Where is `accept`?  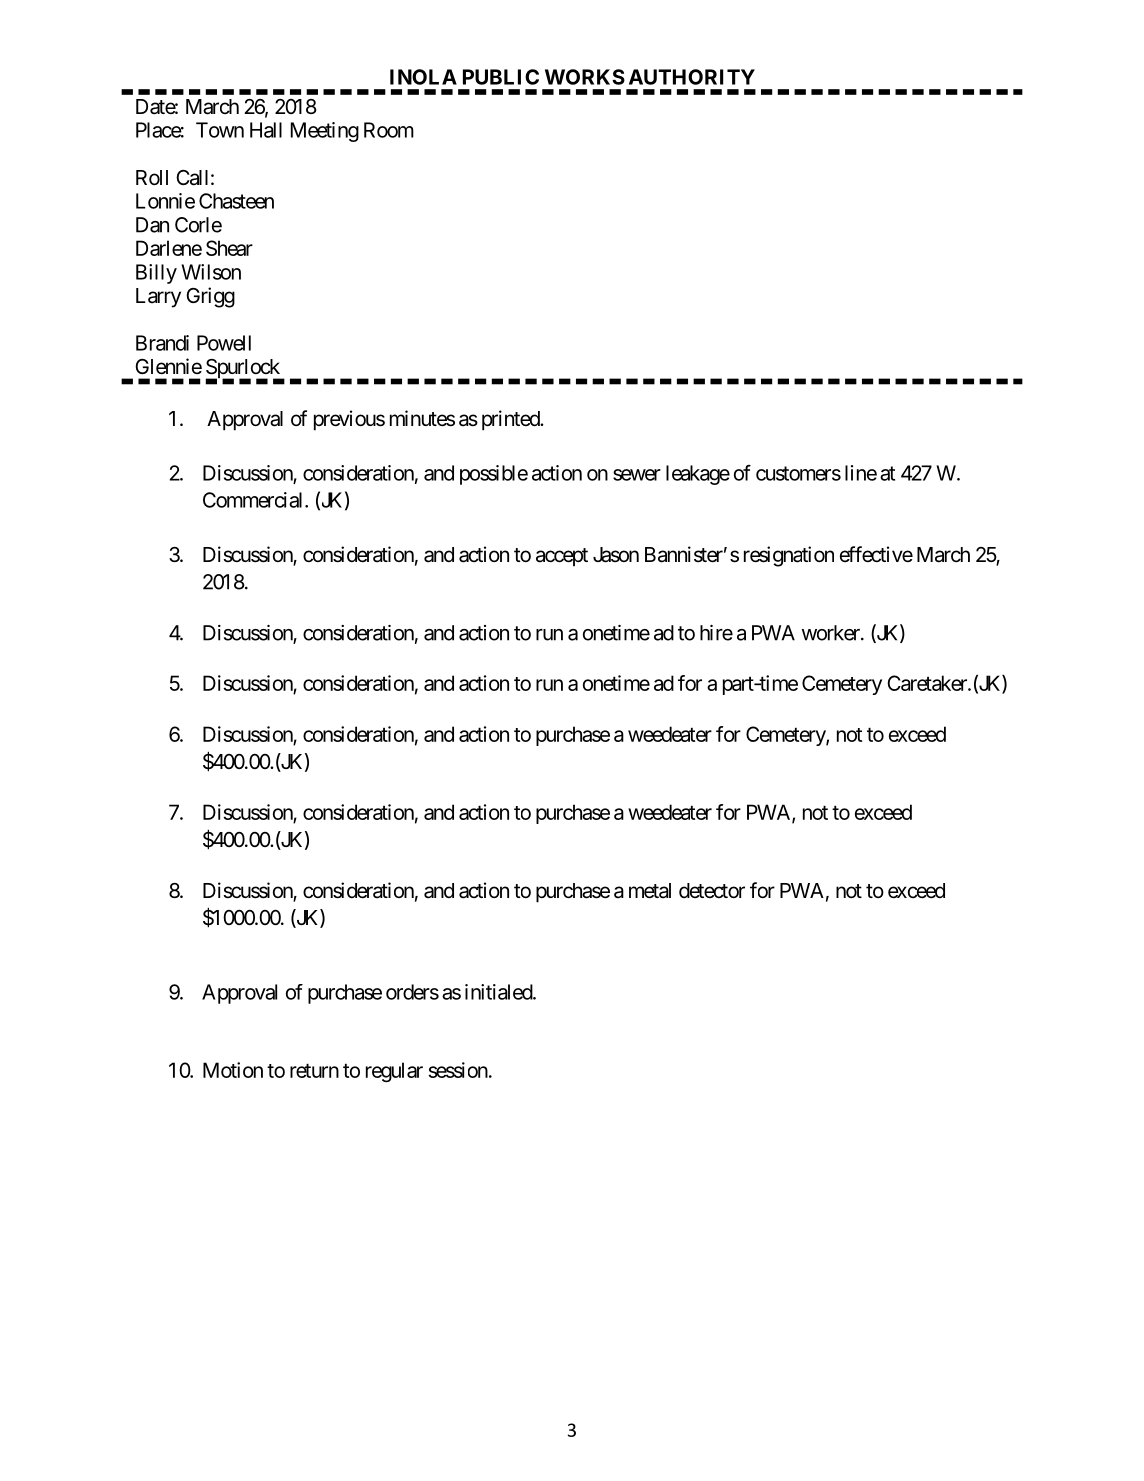 accept is located at coordinates (562, 557).
